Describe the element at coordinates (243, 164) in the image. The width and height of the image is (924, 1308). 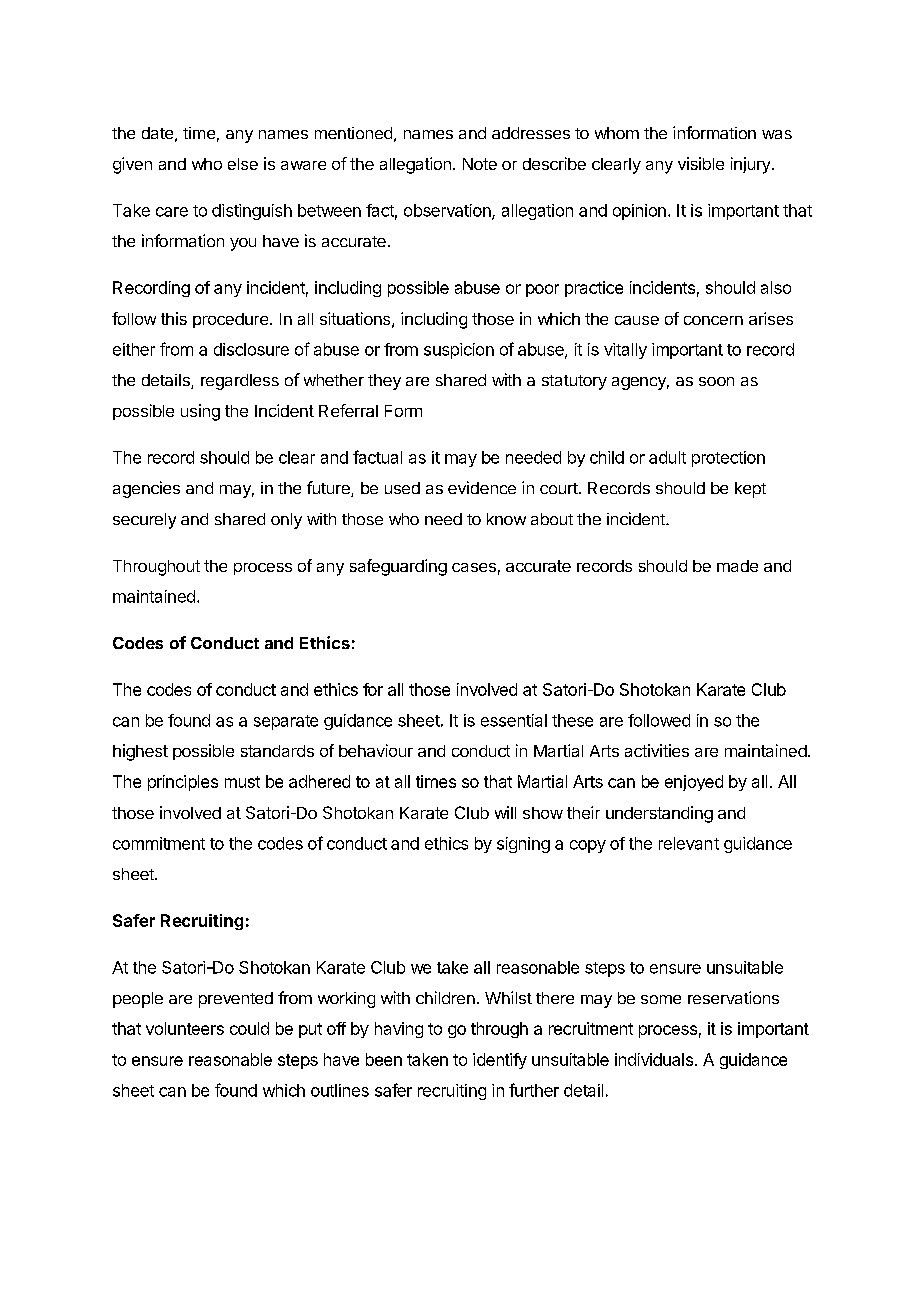
I see `else` at that location.
